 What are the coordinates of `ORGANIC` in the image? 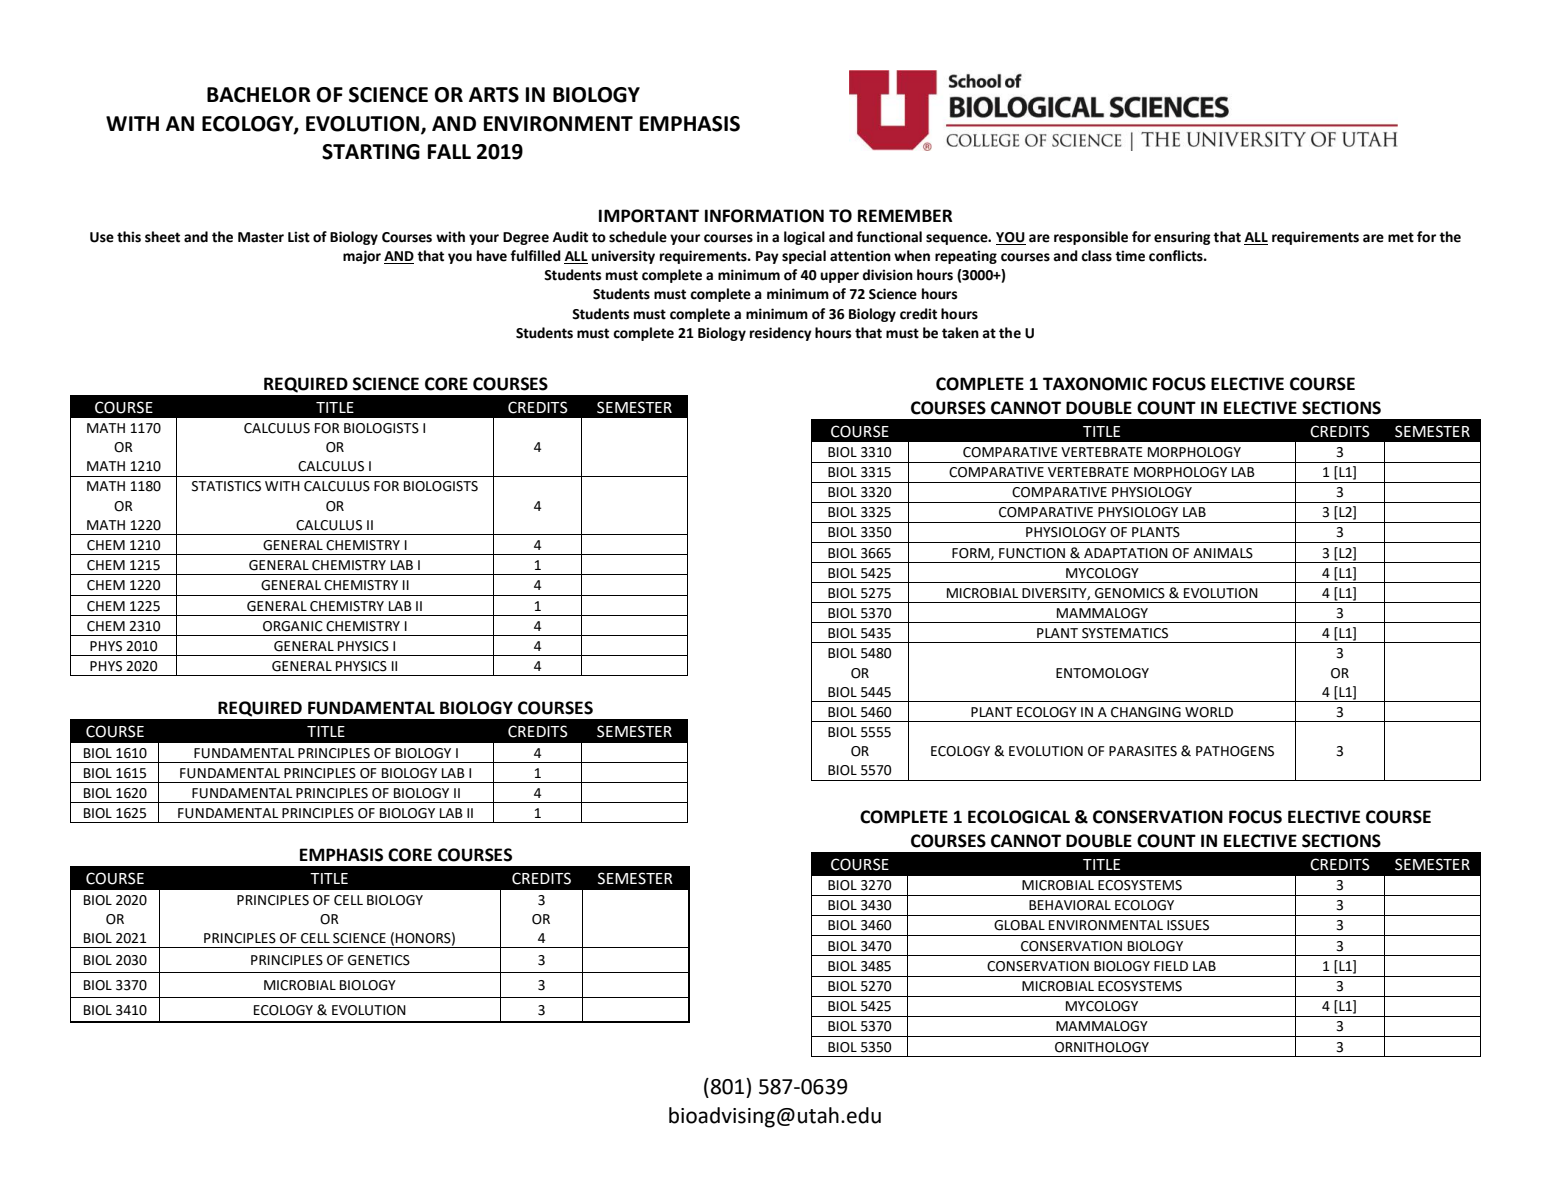 It's located at (293, 626).
